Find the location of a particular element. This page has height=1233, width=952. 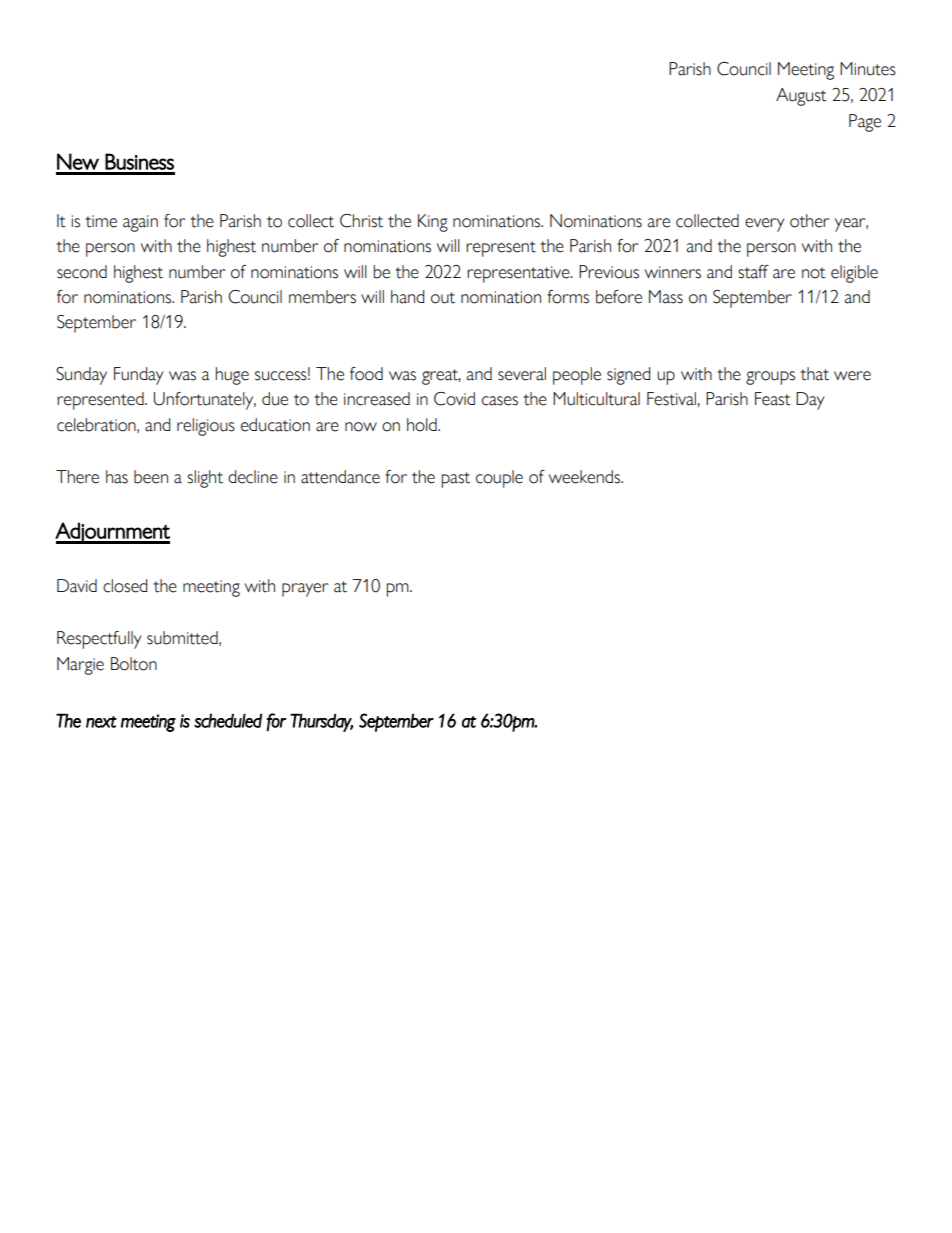

huge is located at coordinates (232, 376).
